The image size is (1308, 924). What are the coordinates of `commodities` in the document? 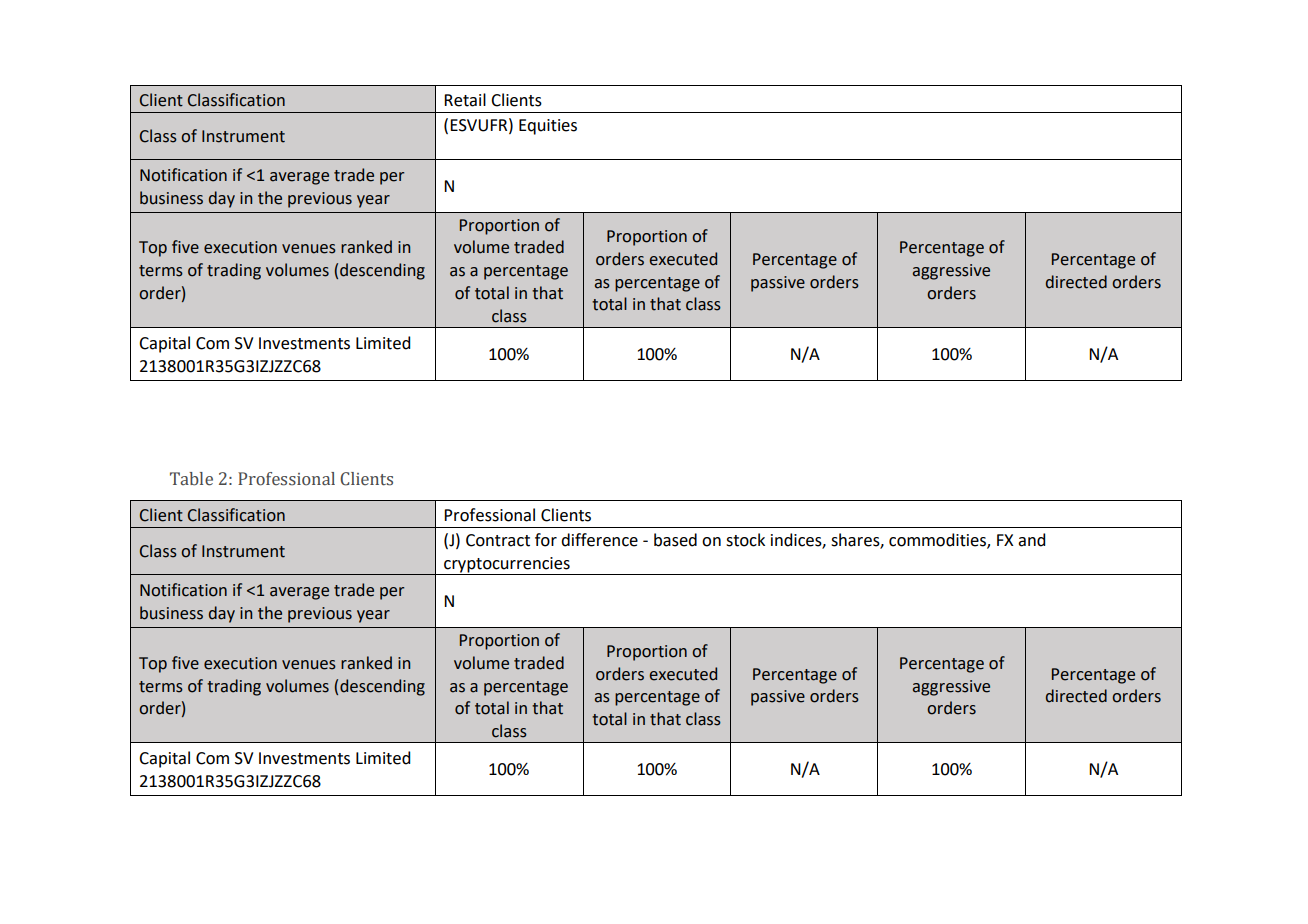 It's located at (938, 541).
